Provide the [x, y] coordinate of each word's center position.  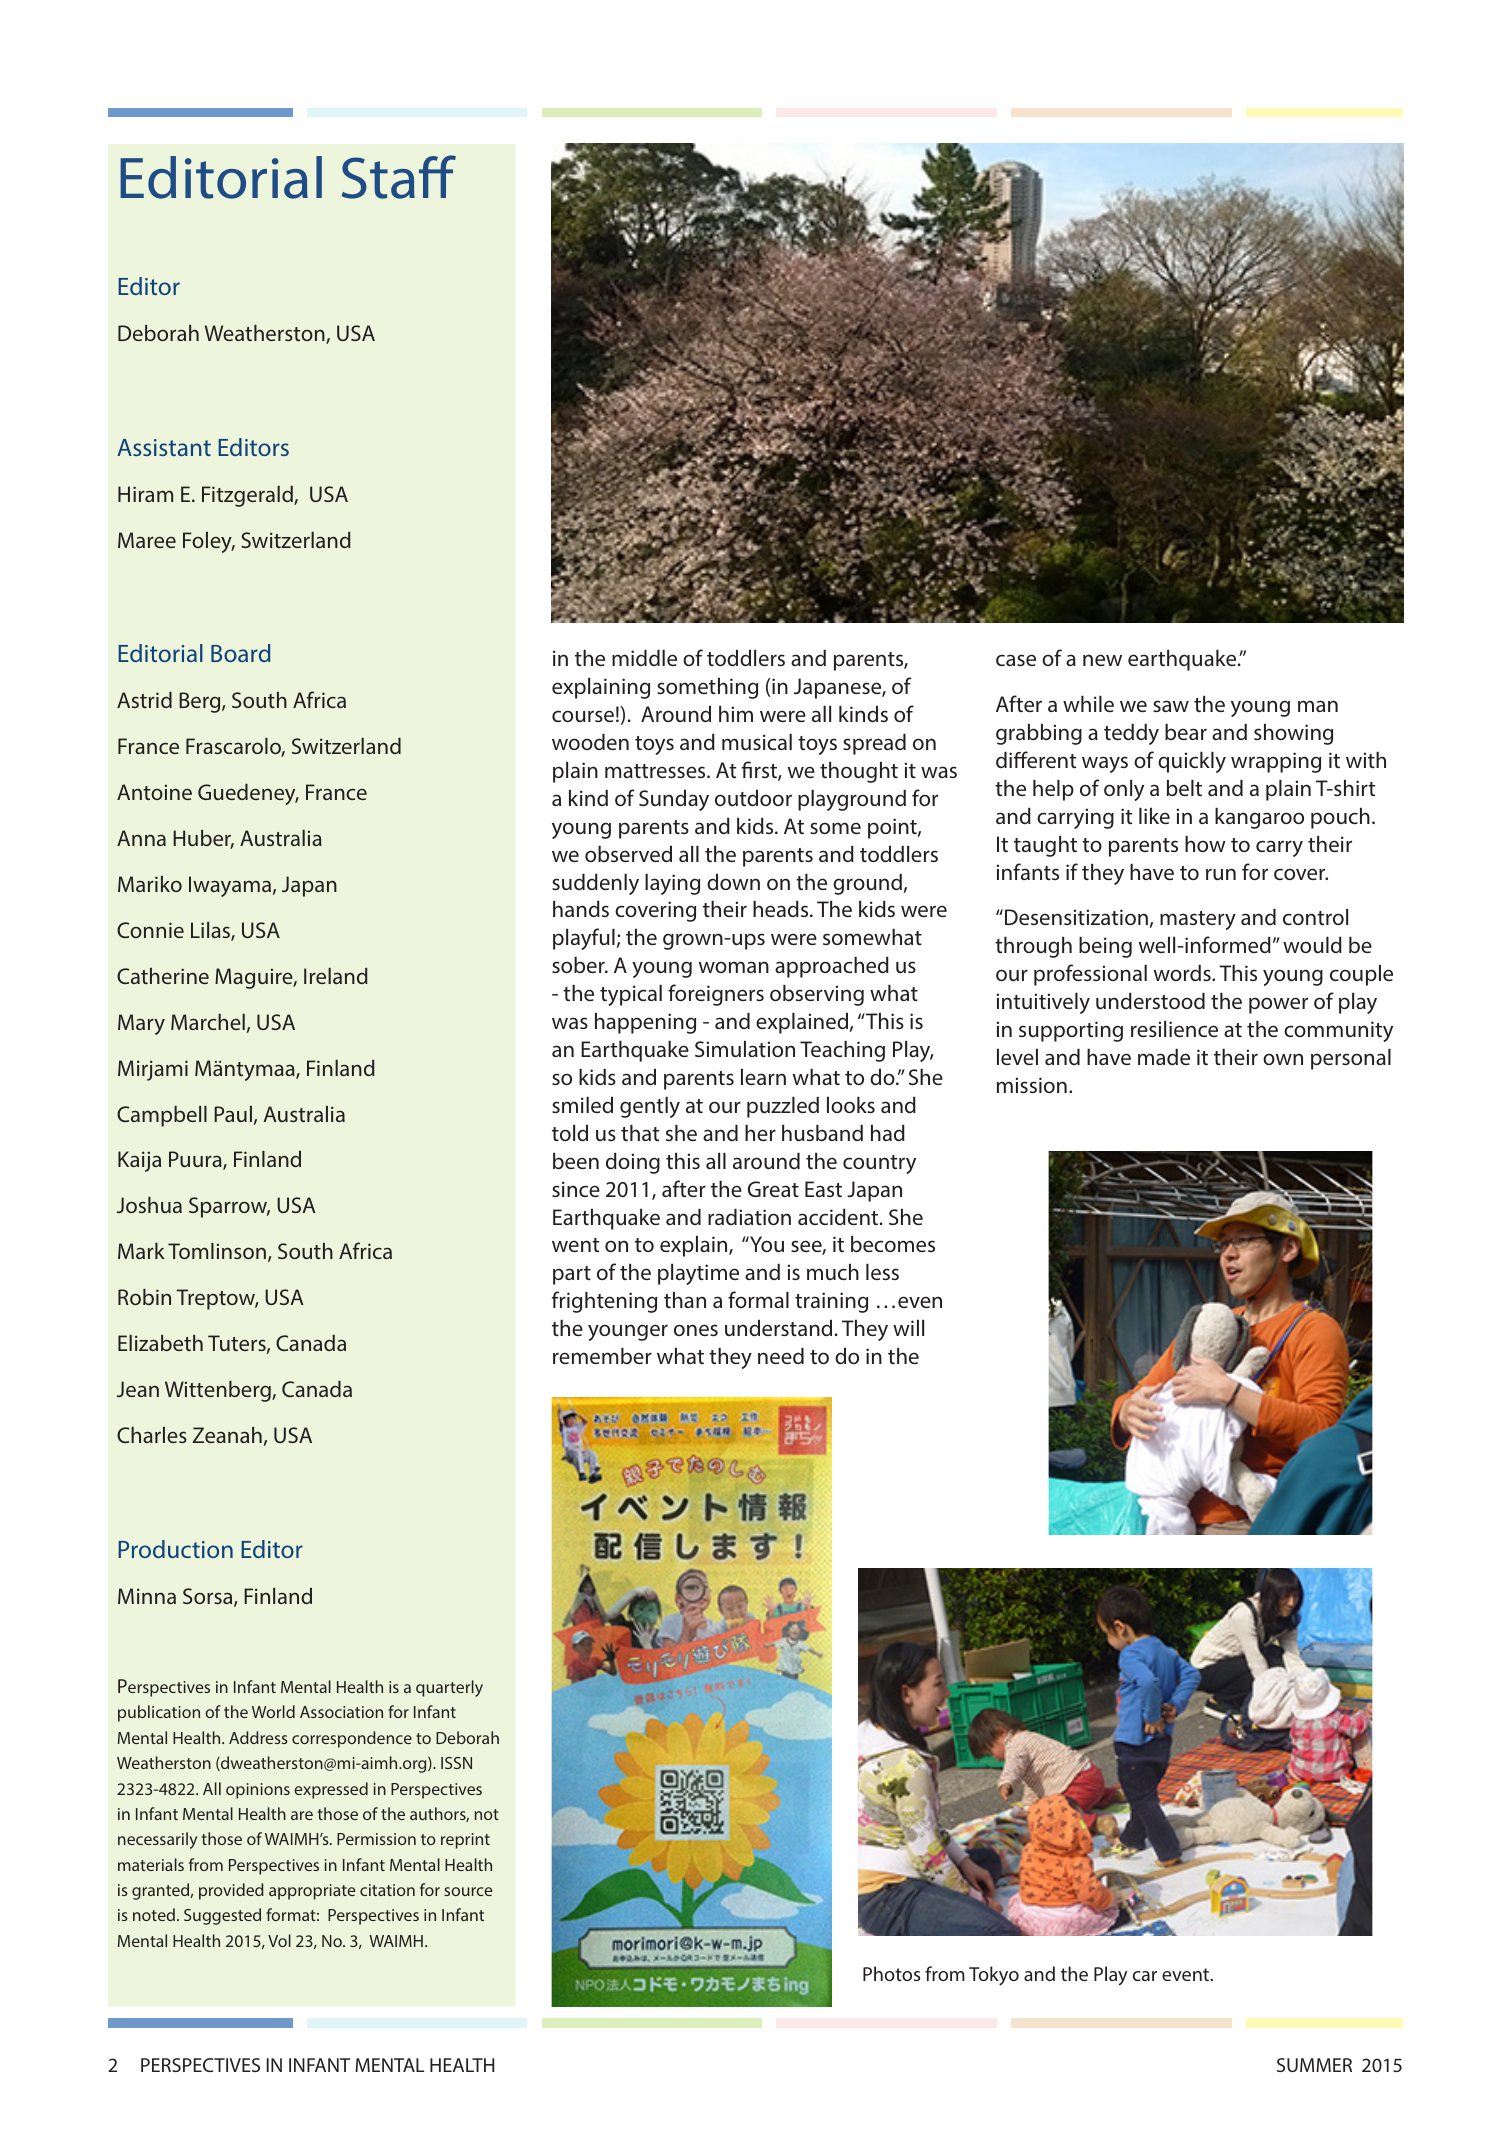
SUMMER [1314, 2065]
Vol [279, 1940]
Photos [891, 1973]
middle [644, 658]
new [1102, 660]
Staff [399, 177]
